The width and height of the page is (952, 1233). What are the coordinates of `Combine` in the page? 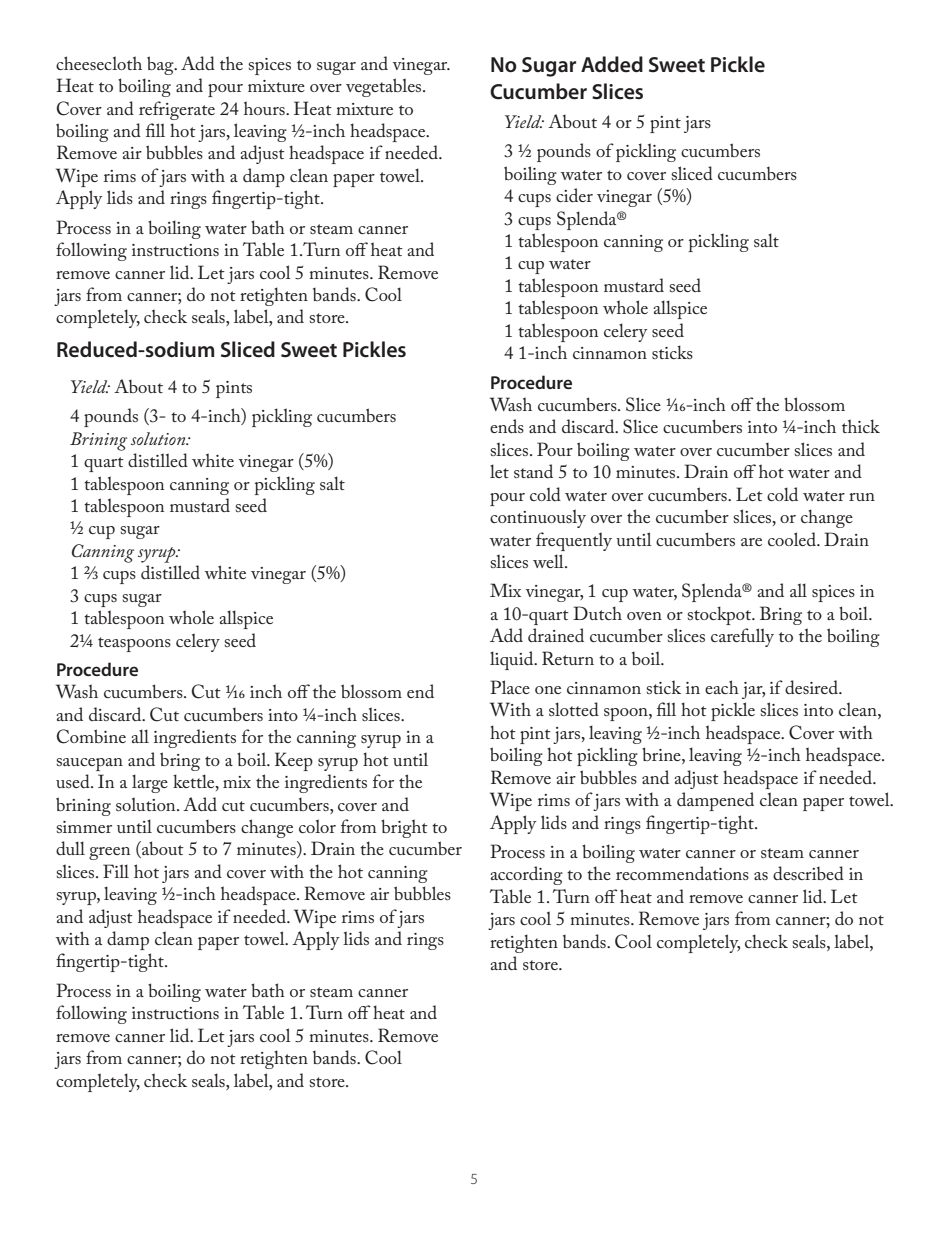 It's located at (91, 736).
